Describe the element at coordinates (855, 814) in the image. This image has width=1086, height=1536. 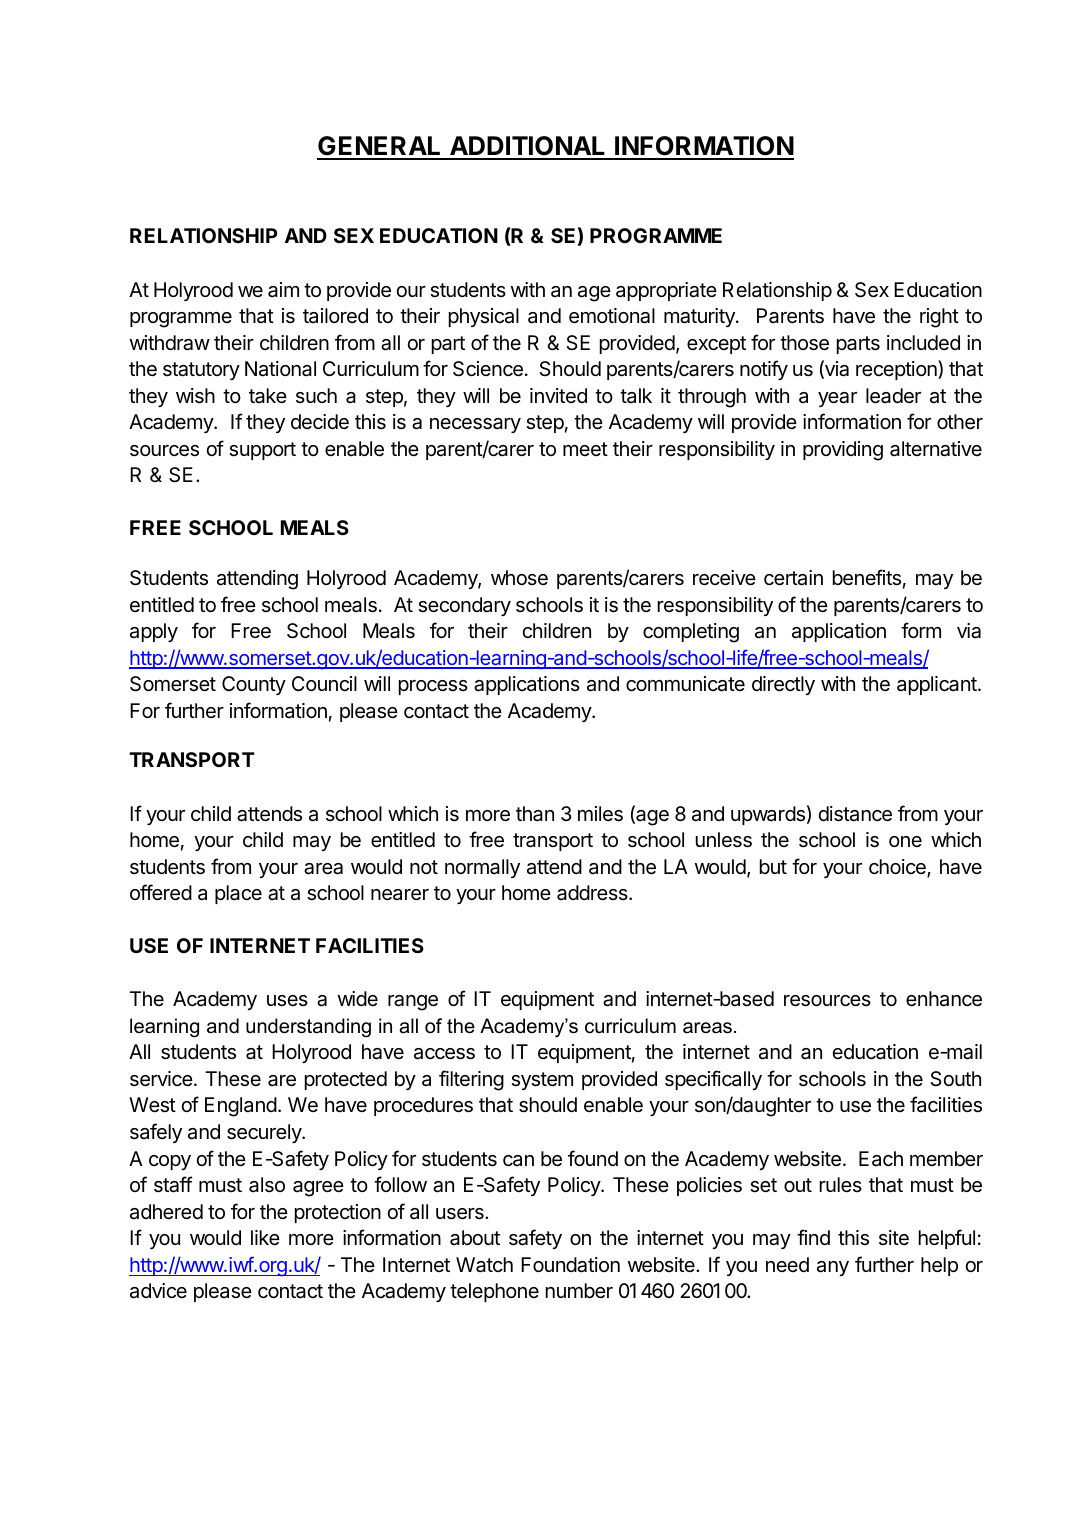
I see `distance` at that location.
